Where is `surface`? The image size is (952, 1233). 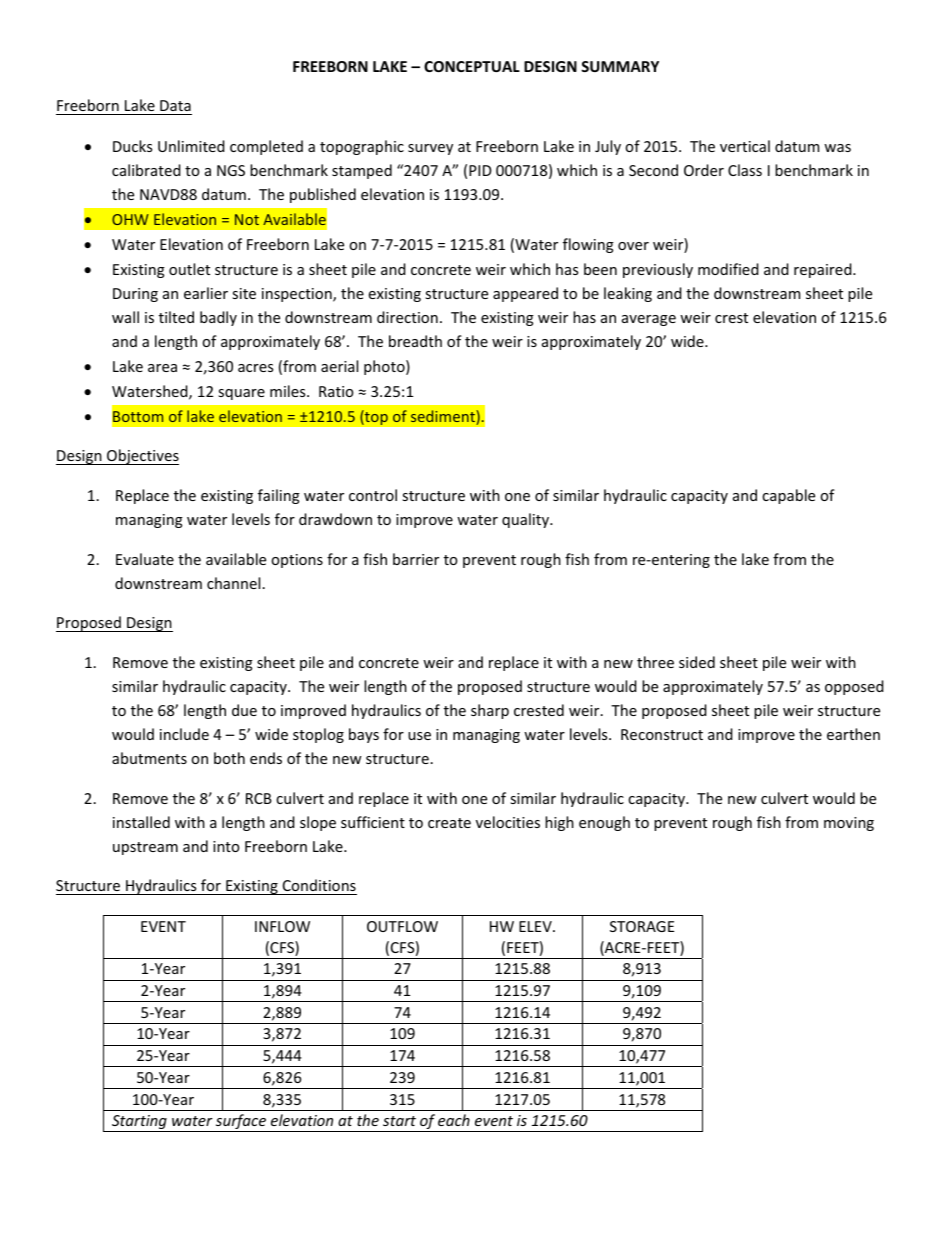
surface is located at coordinates (241, 1123).
